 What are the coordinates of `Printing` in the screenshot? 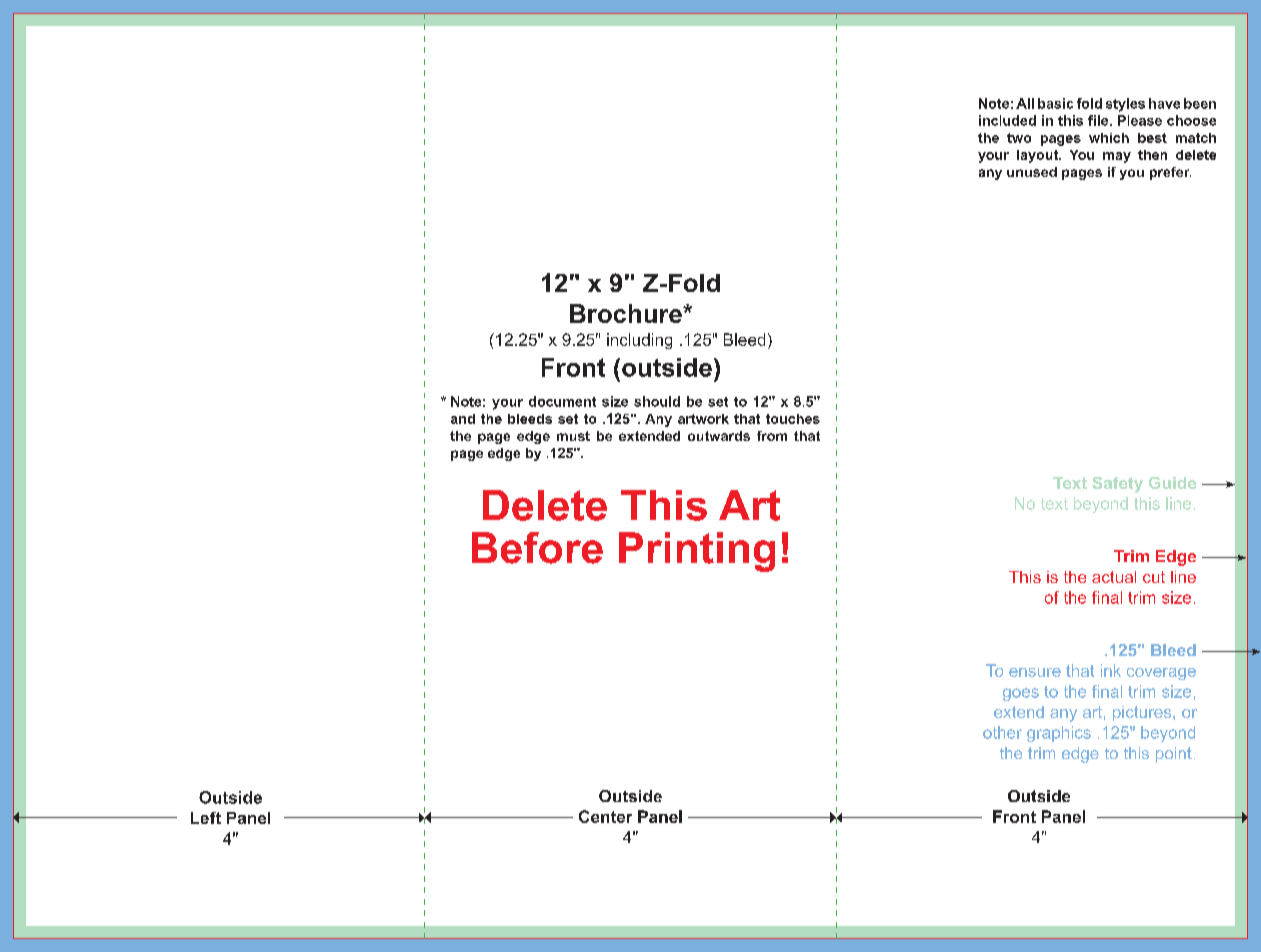 It's located at (697, 552).
